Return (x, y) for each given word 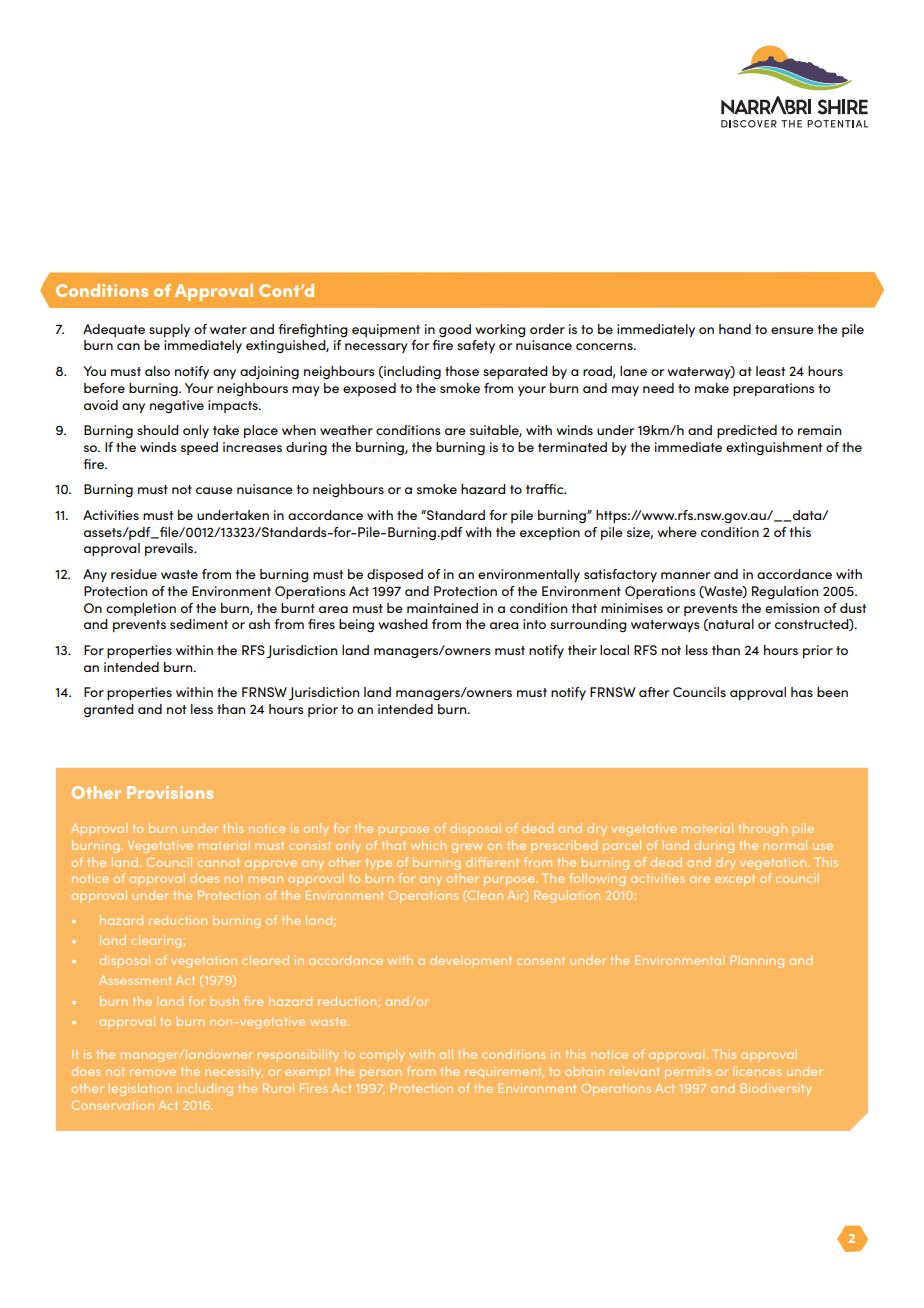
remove (153, 1072)
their (582, 650)
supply (169, 330)
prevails (170, 549)
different (492, 862)
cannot (218, 862)
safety (476, 346)
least (770, 371)
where (677, 532)
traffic (546, 489)
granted (109, 711)
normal (785, 845)
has (802, 692)
